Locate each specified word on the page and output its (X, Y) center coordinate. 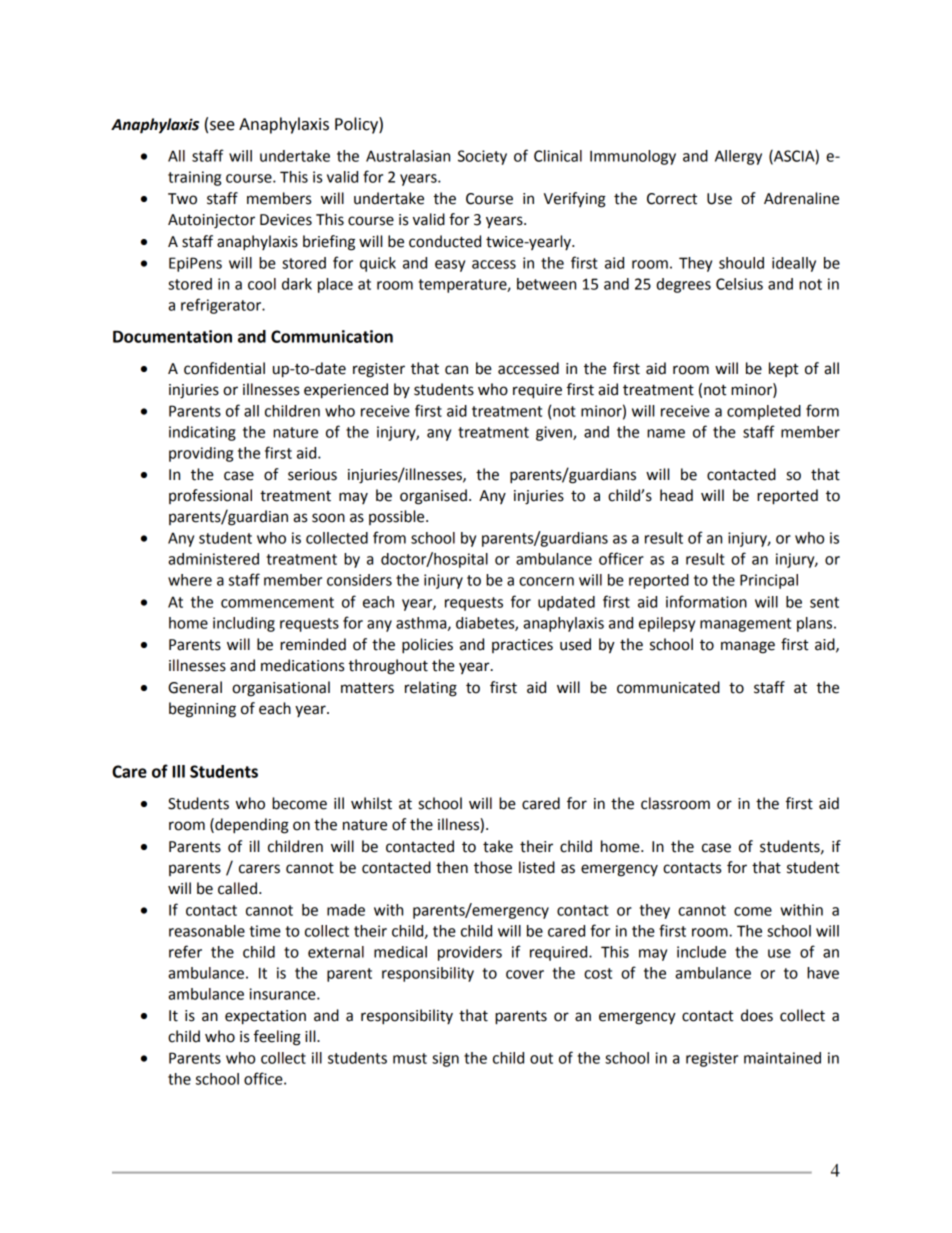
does (757, 1015)
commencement (277, 602)
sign (445, 1059)
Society (482, 157)
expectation (265, 1017)
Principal (769, 581)
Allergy (738, 157)
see (222, 126)
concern (546, 581)
